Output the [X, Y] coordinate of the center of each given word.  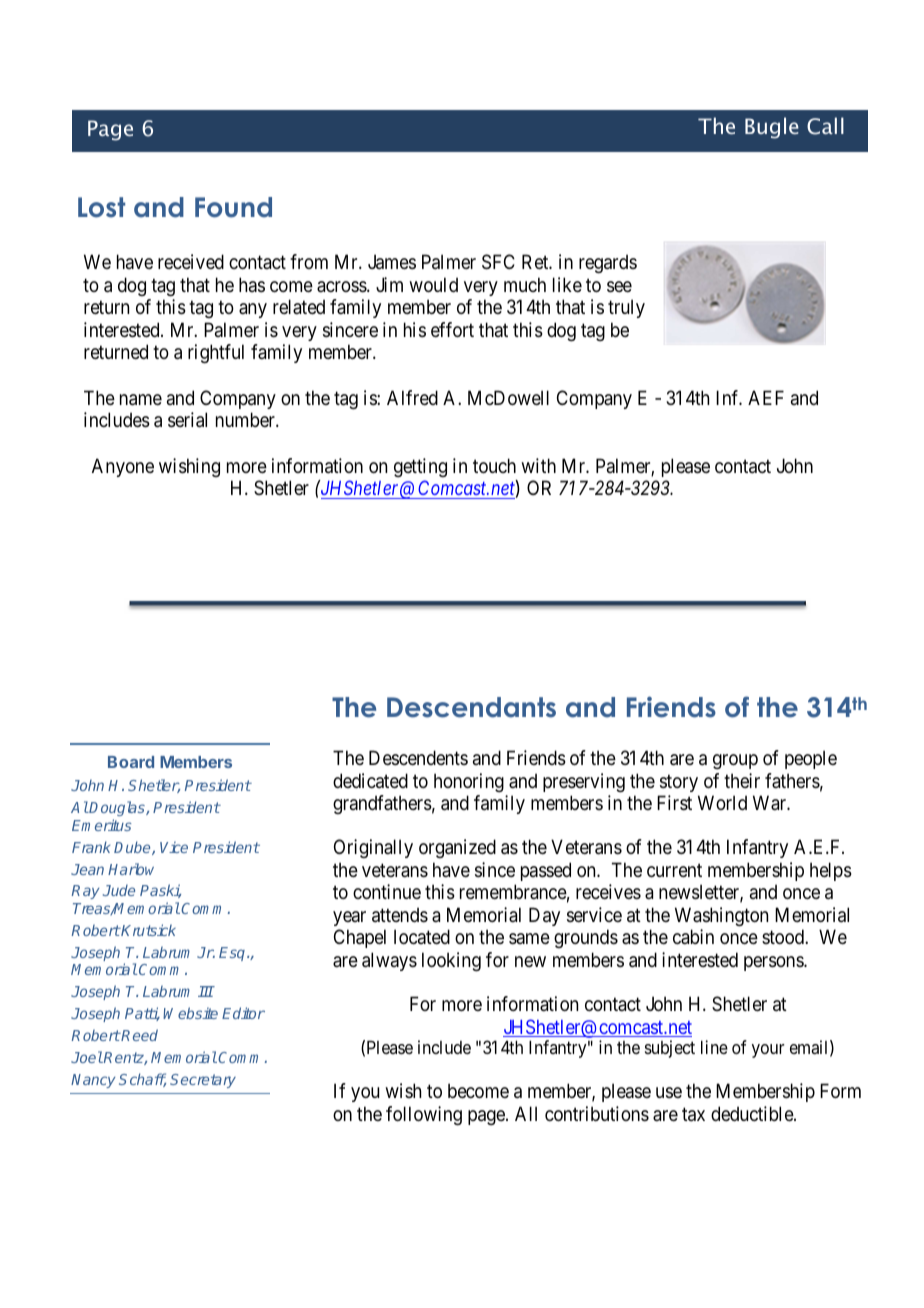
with [538, 465]
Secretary [203, 1081]
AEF [766, 397]
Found [233, 207]
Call [825, 126]
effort [452, 329]
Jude [119, 890]
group [735, 761]
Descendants [471, 707]
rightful [216, 353]
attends [400, 915]
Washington [721, 916]
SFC [498, 262]
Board [131, 762]
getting [420, 467]
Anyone [123, 467]
